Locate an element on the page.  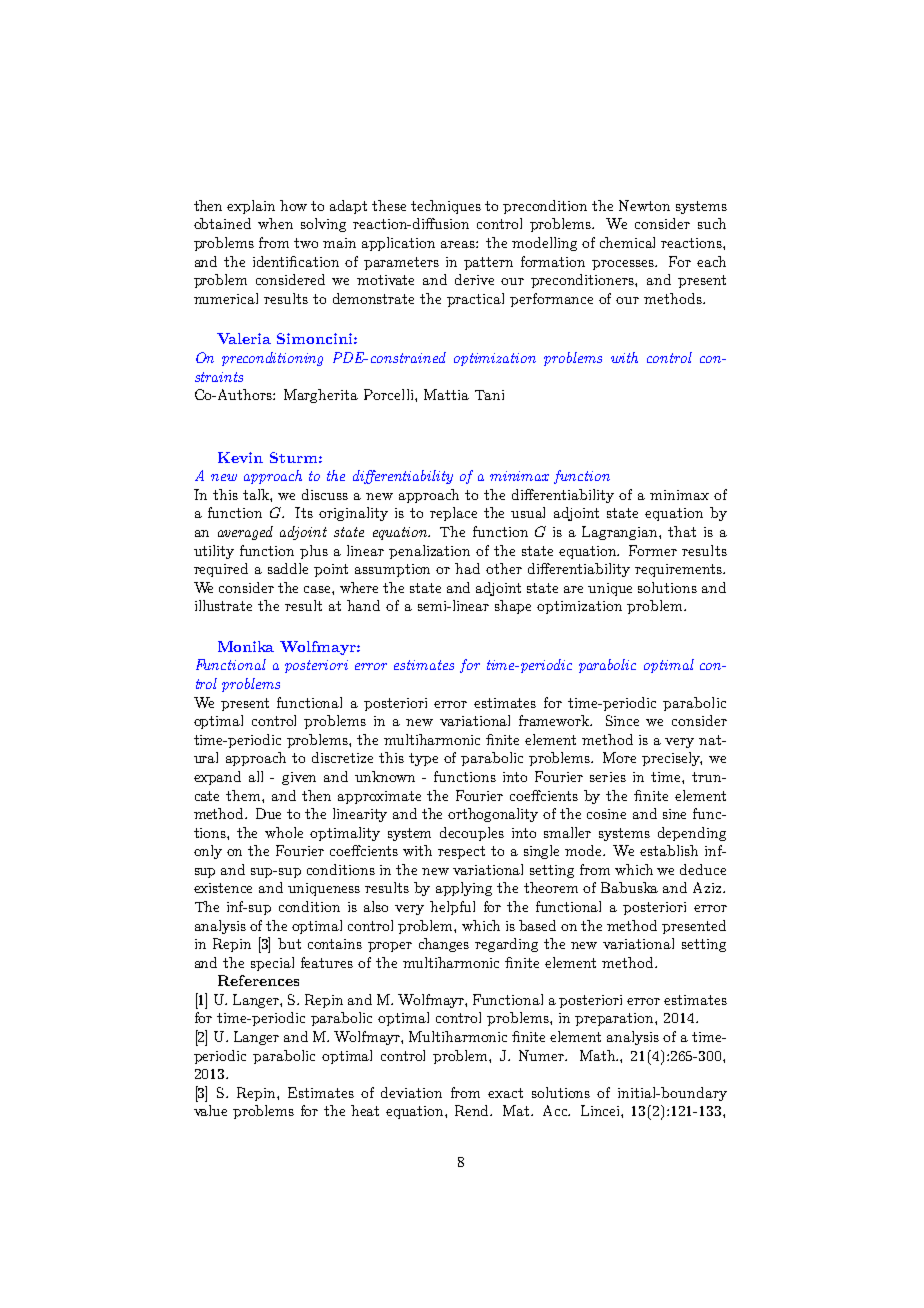
shape is located at coordinates (513, 607).
